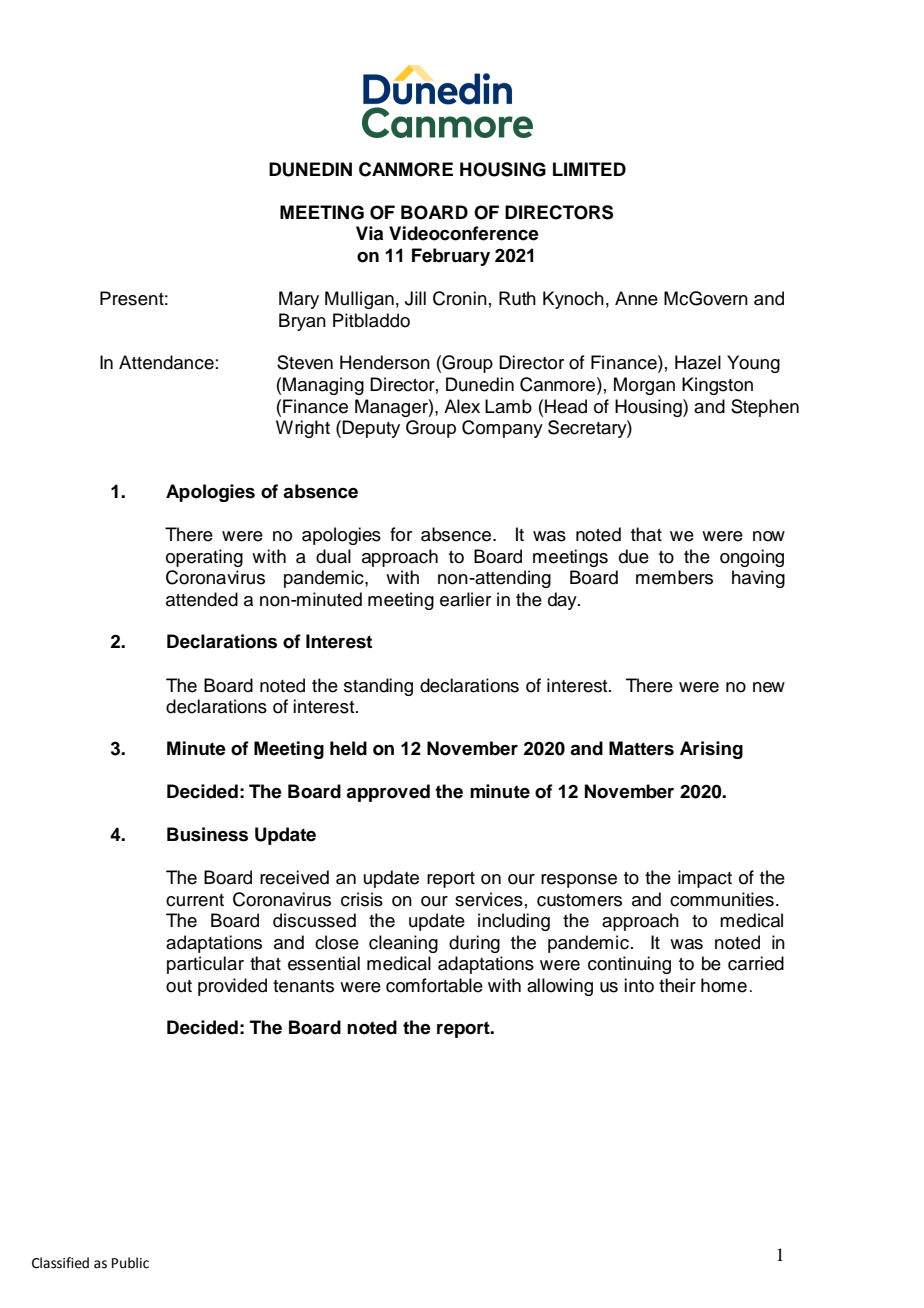 Image resolution: width=924 pixels, height=1308 pixels. I want to click on tenants, so click(303, 986).
